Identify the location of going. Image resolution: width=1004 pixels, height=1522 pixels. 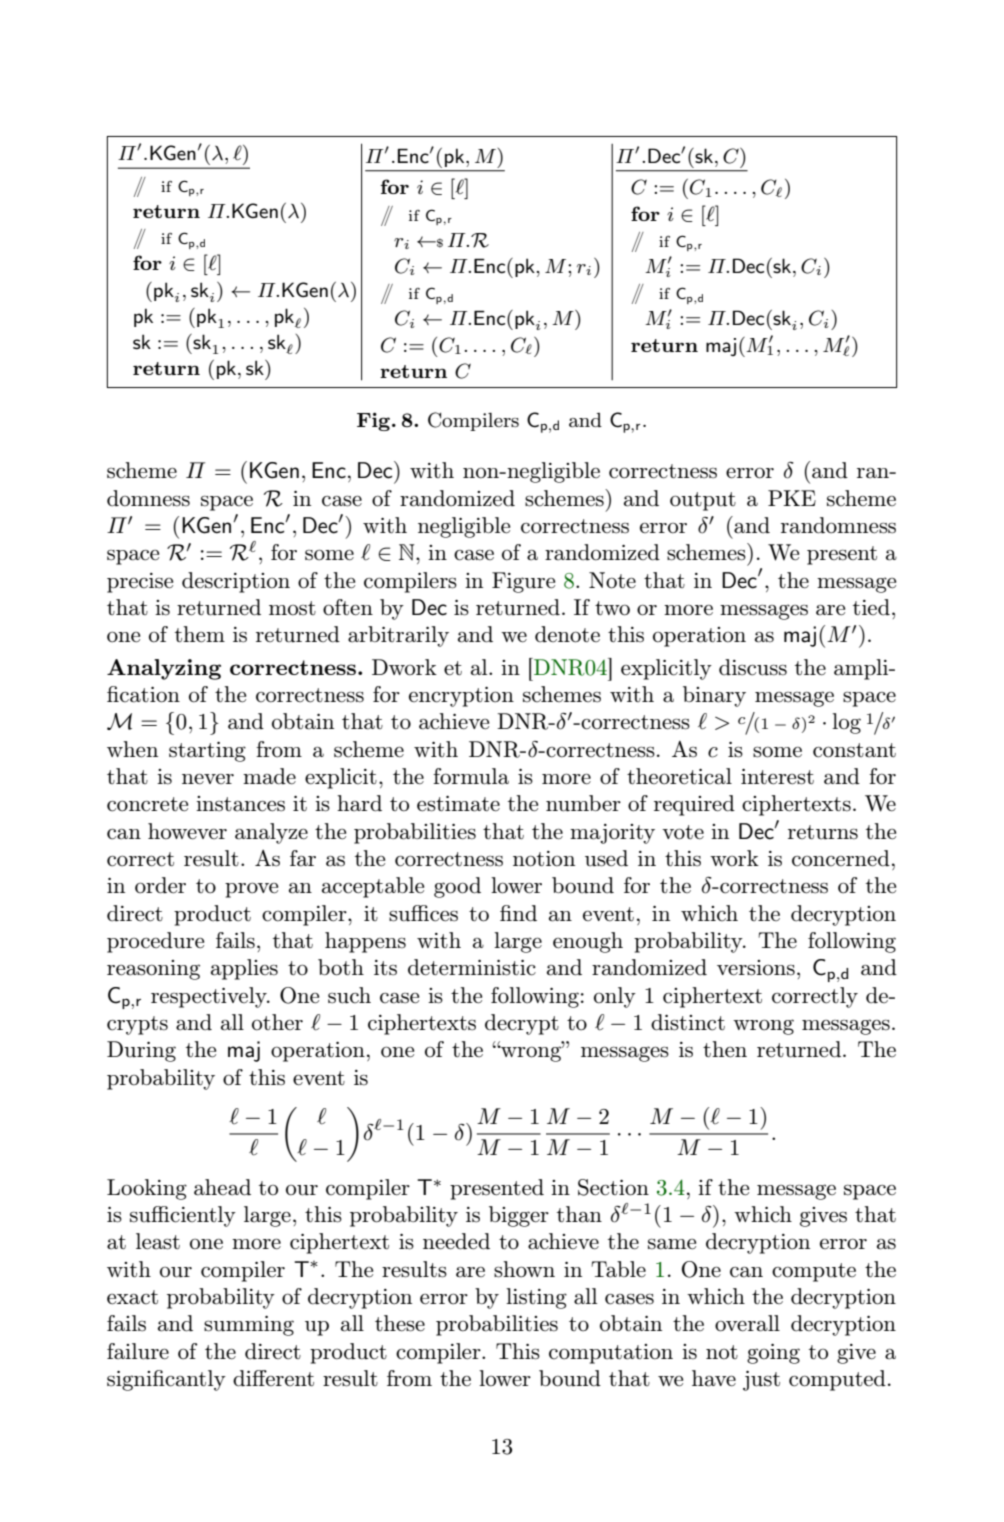
(773, 1354).
